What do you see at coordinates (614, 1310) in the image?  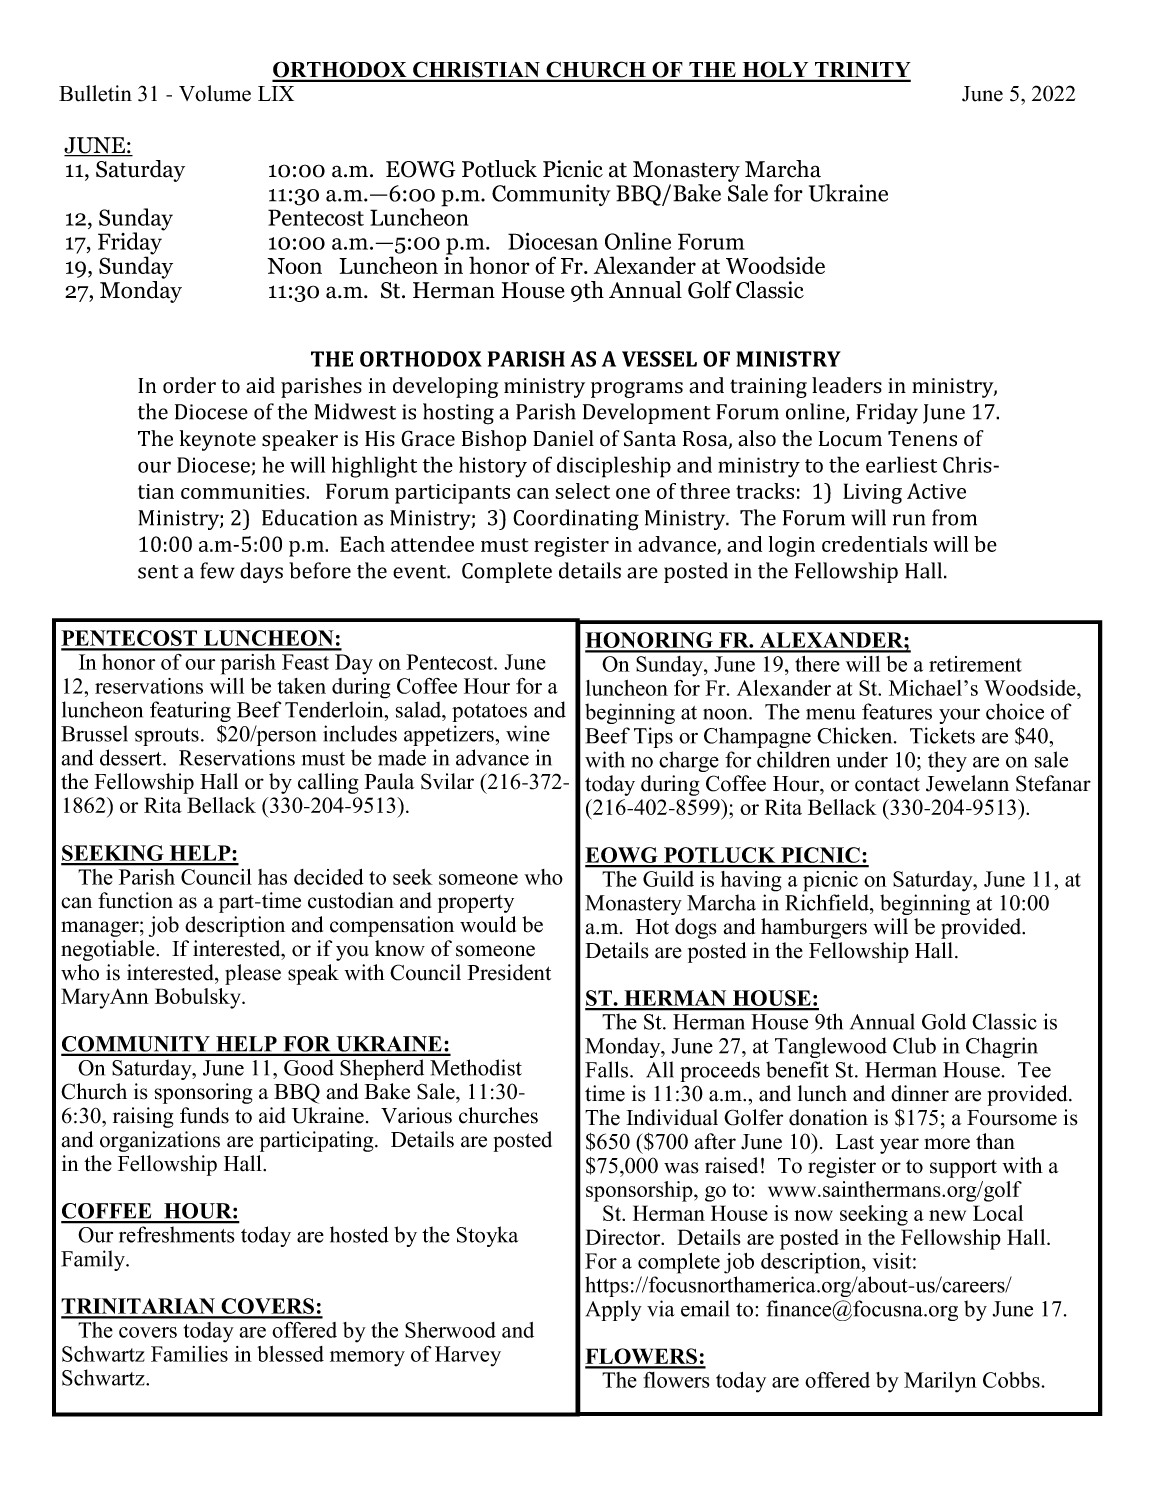 I see `Apply` at bounding box center [614, 1310].
